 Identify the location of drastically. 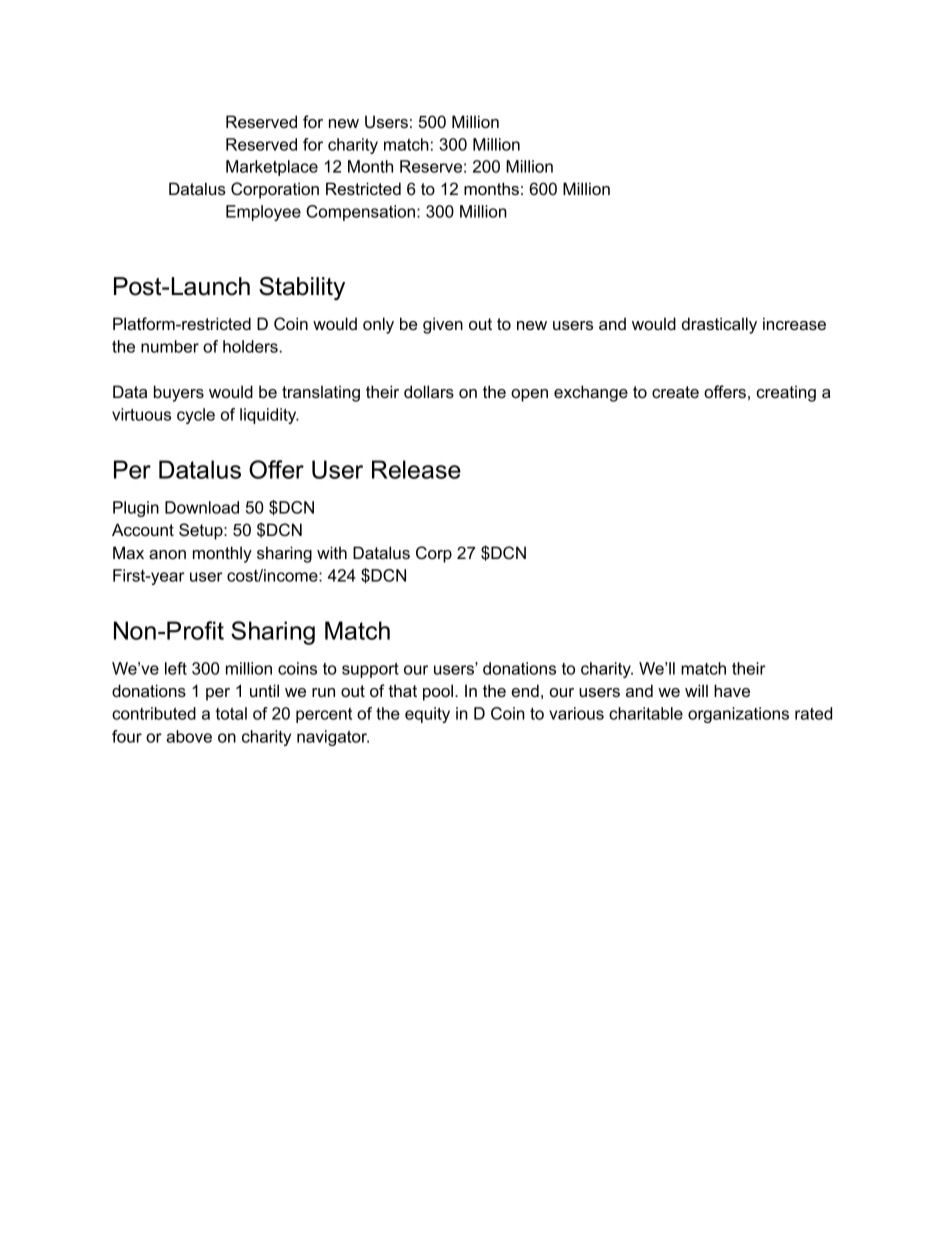
(719, 325).
